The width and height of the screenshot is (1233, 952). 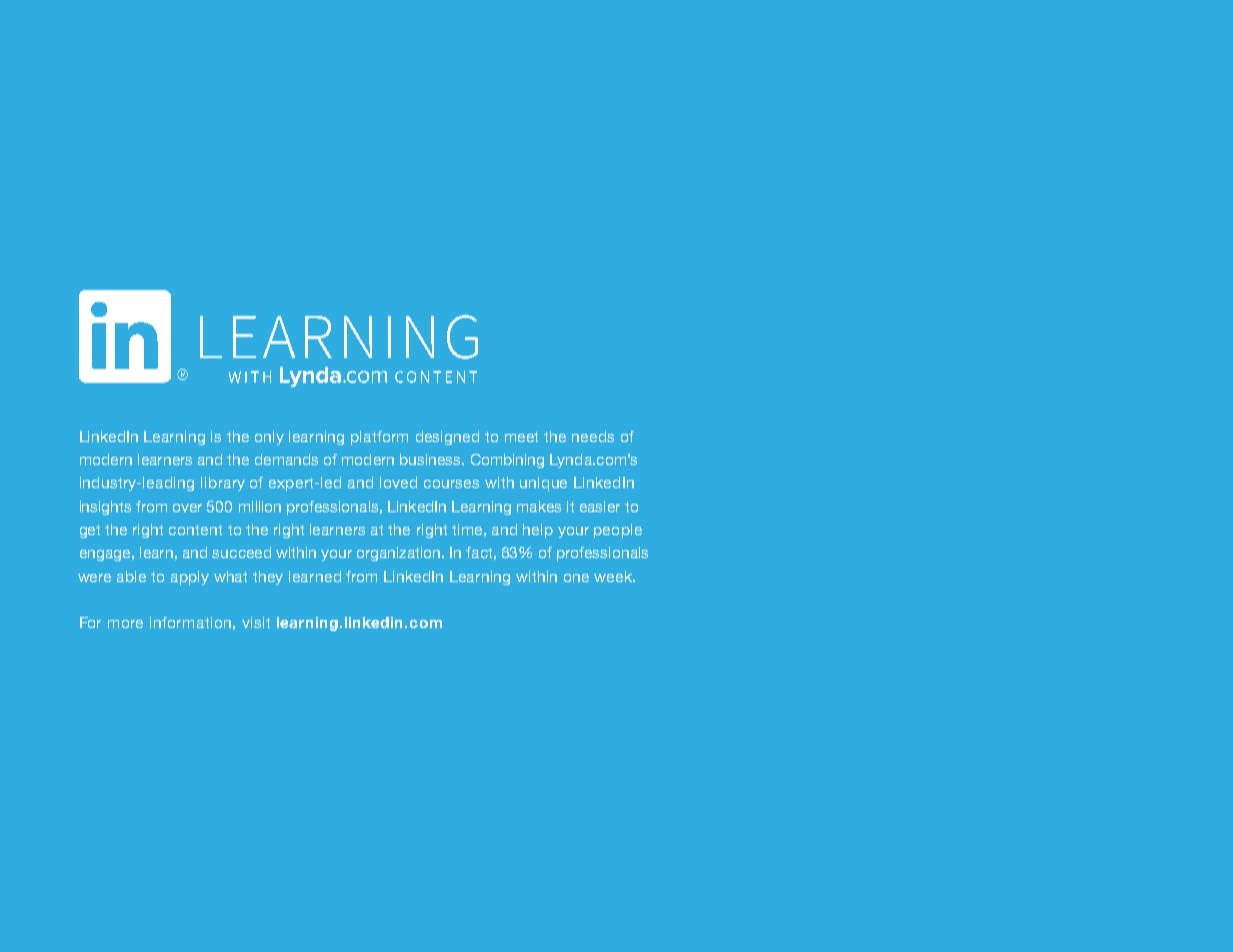 I want to click on more, so click(x=125, y=624).
